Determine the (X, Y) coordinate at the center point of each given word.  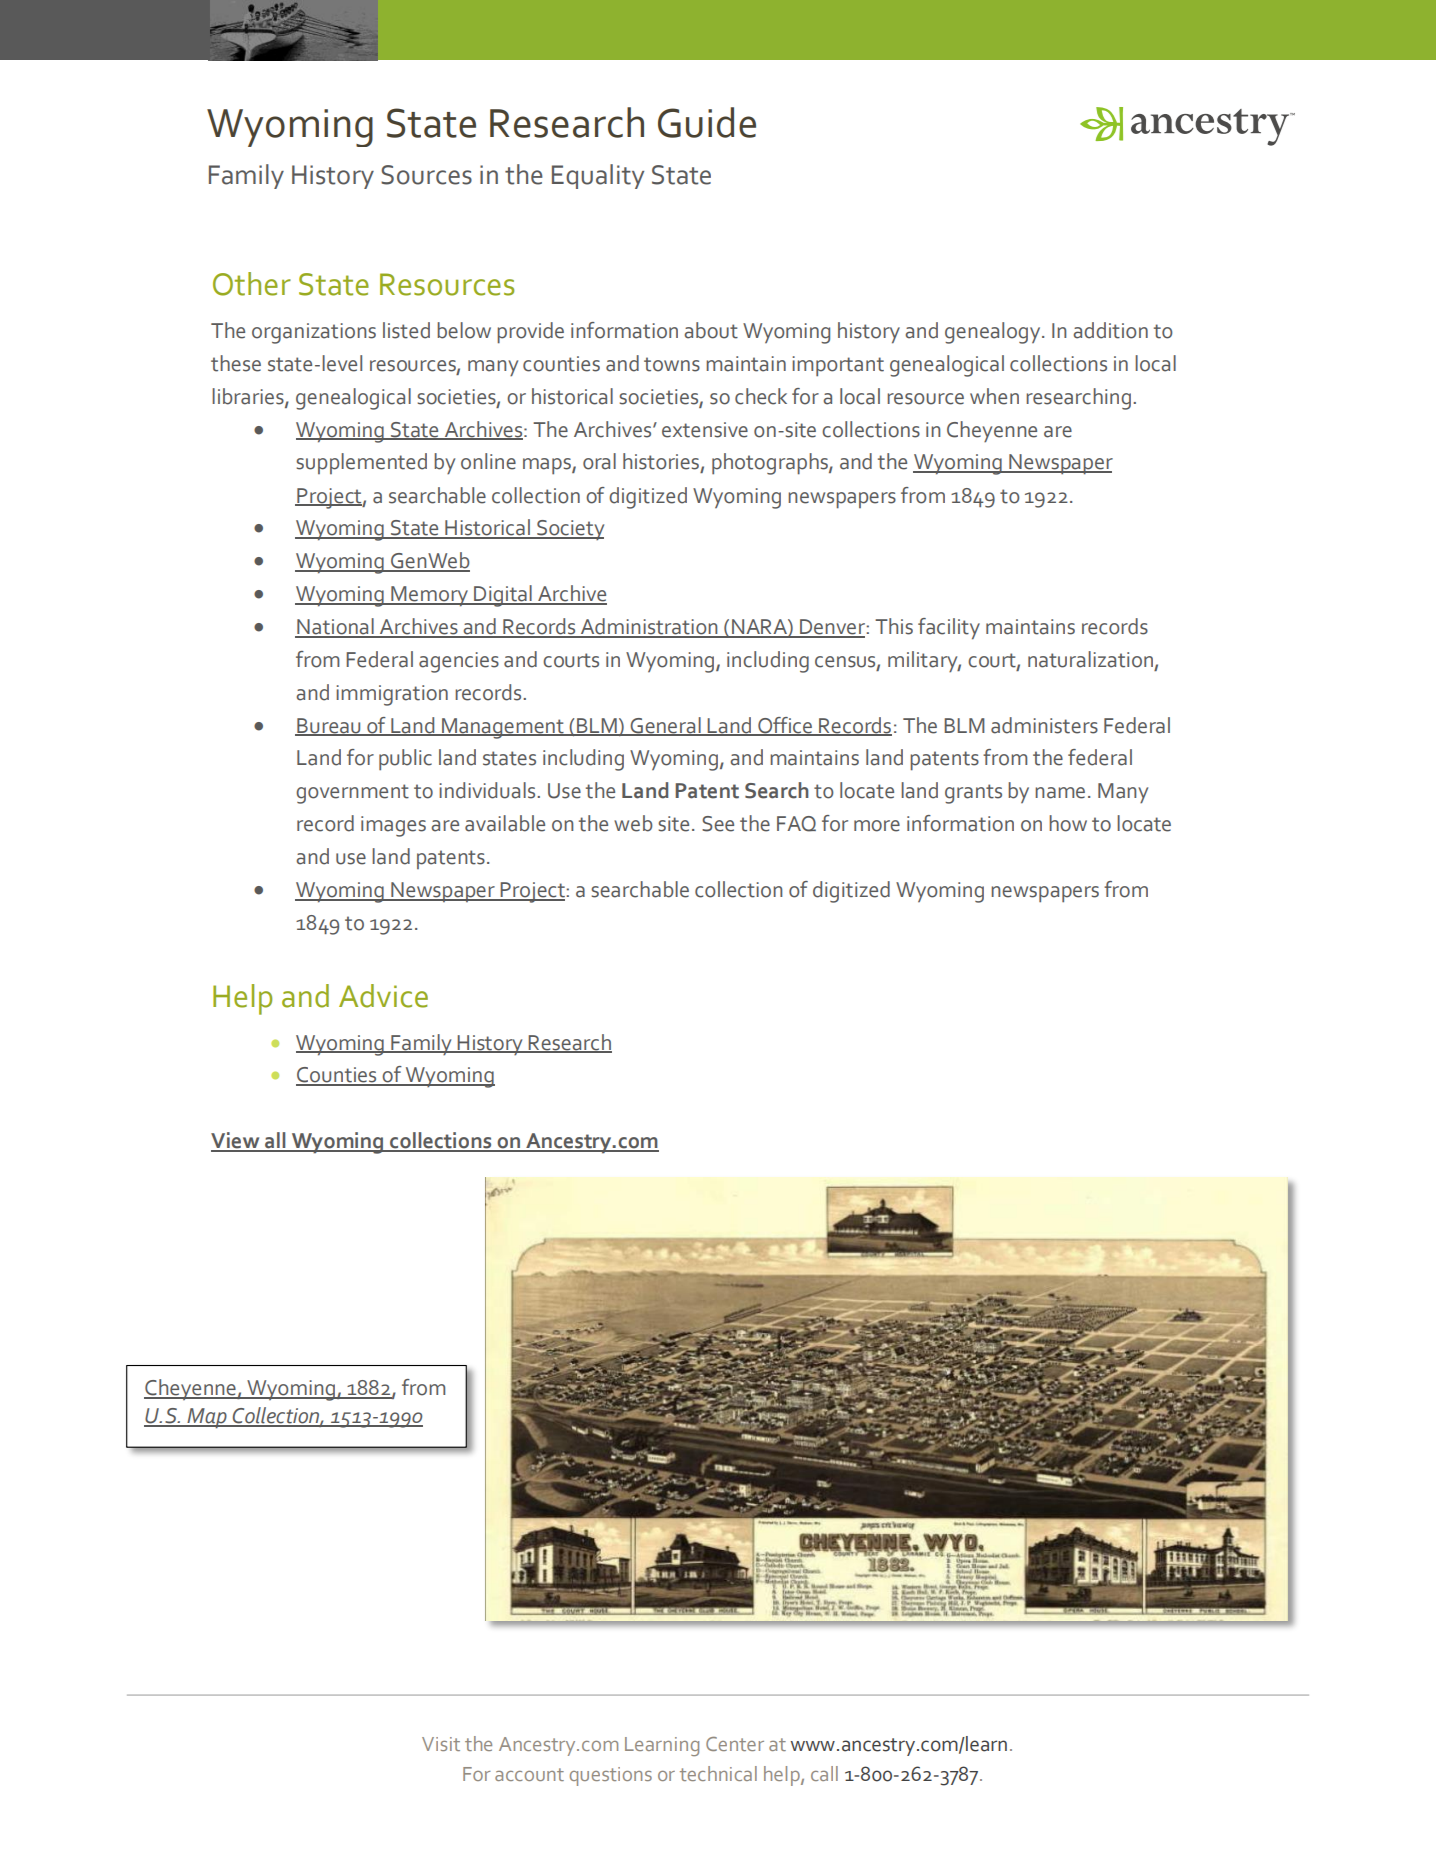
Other (252, 284)
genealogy (994, 333)
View (236, 1141)
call (824, 1773)
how (1068, 823)
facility (949, 629)
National (335, 627)
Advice (383, 996)
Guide (707, 122)
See (718, 824)
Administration (649, 627)
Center (735, 1744)
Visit (441, 1744)
